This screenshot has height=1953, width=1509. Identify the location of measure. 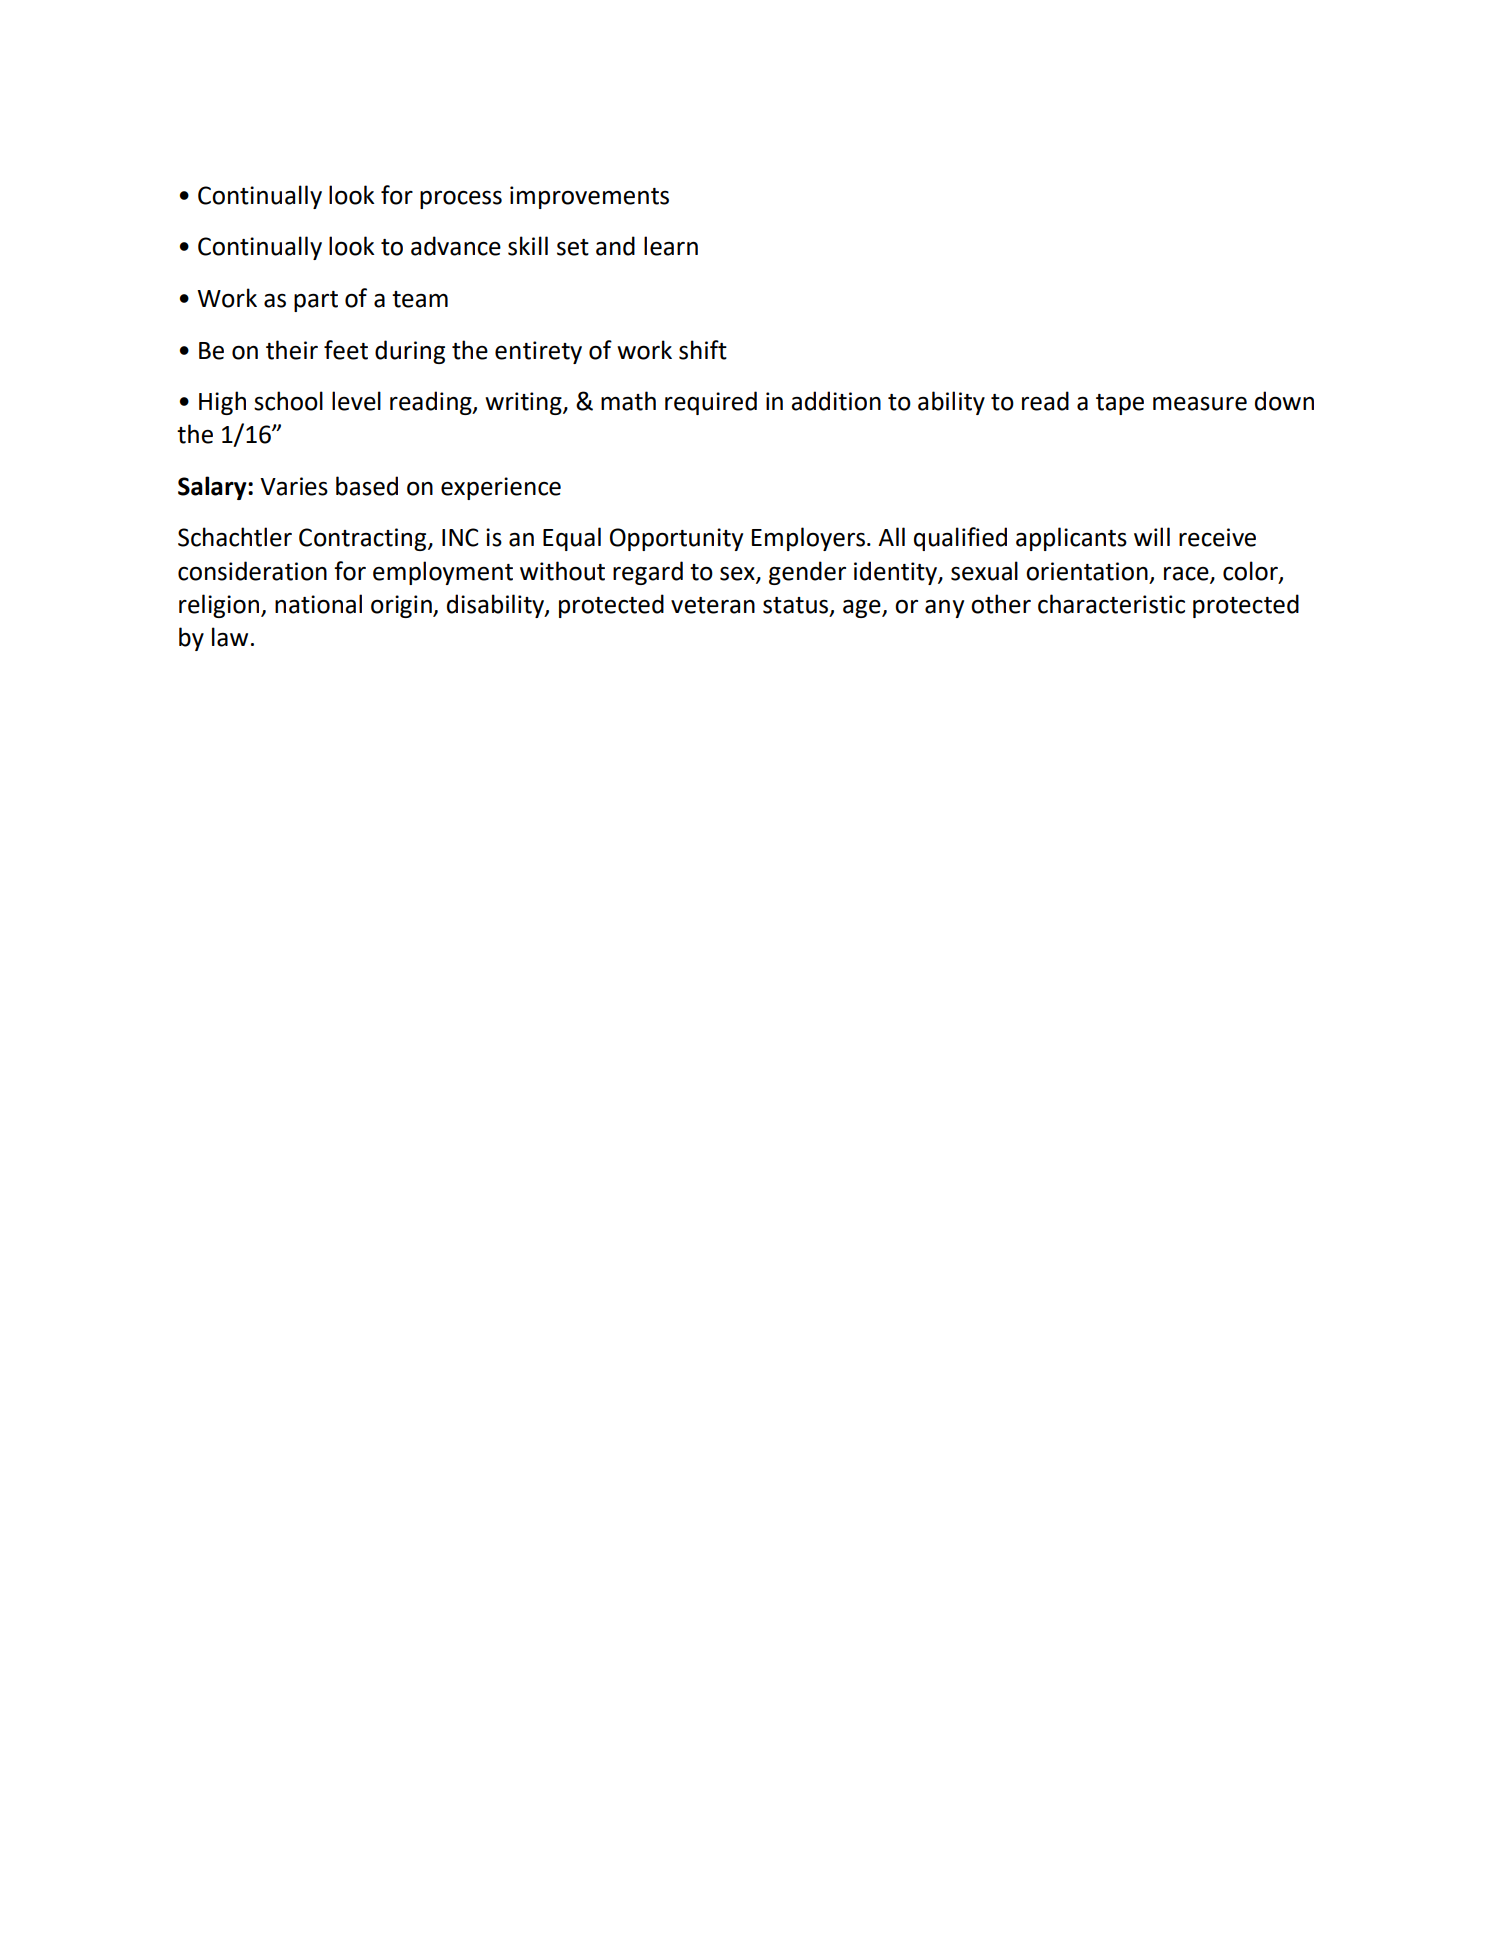
(1200, 404).
